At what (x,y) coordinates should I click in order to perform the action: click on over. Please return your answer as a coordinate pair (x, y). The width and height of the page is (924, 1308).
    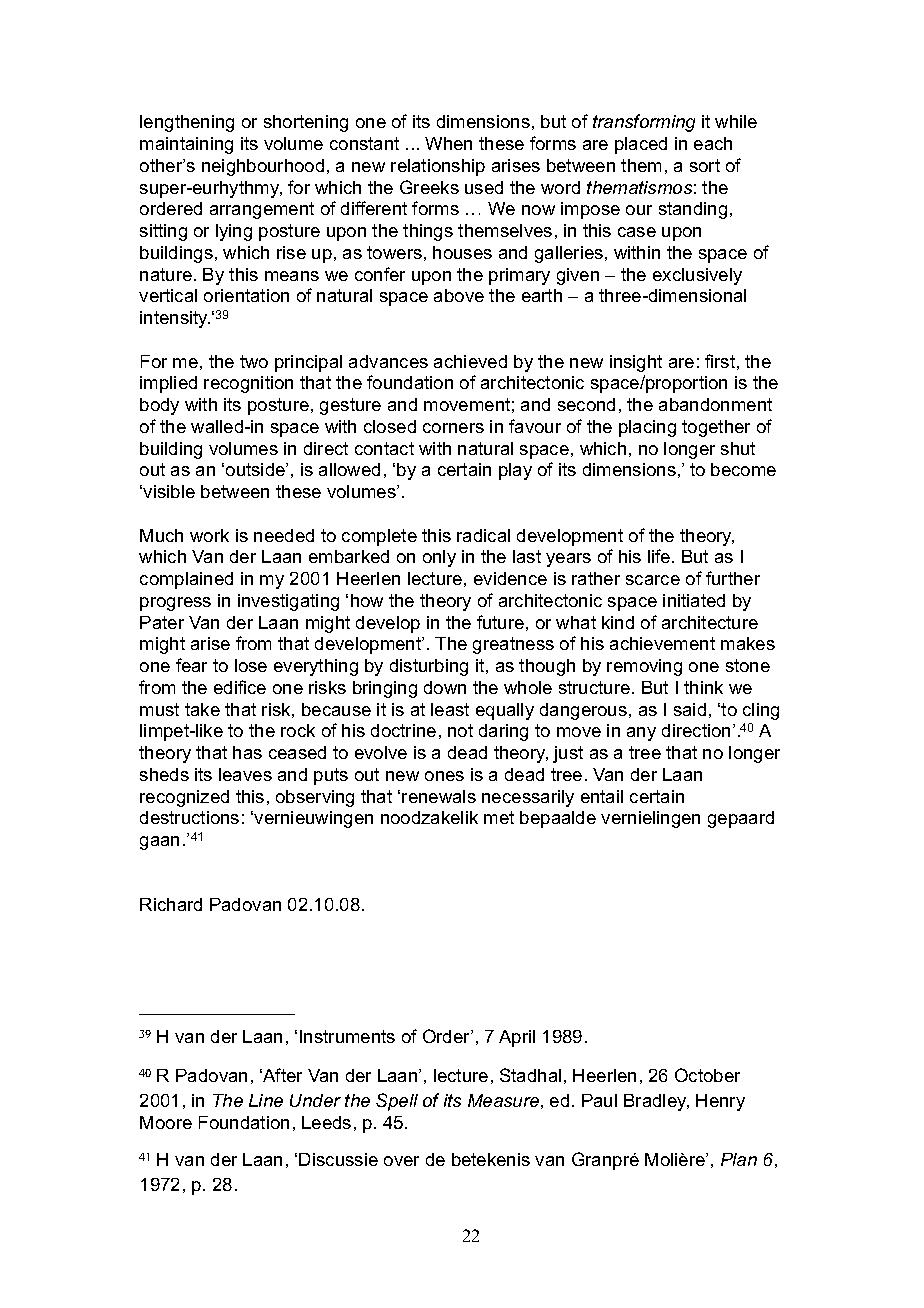
    Looking at the image, I should click on (401, 1161).
